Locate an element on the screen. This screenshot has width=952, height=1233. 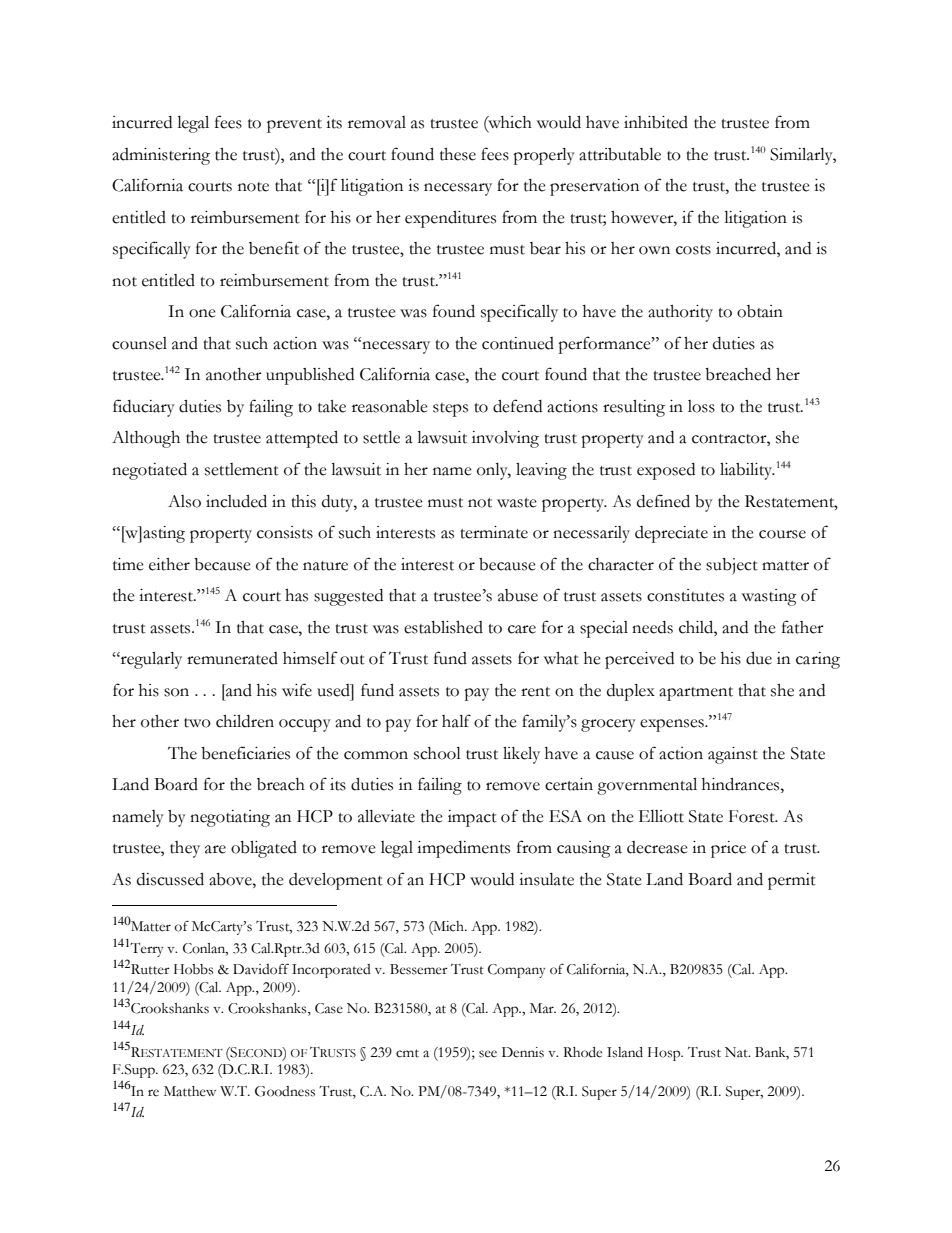
Matthew is located at coordinates (190, 1091).
